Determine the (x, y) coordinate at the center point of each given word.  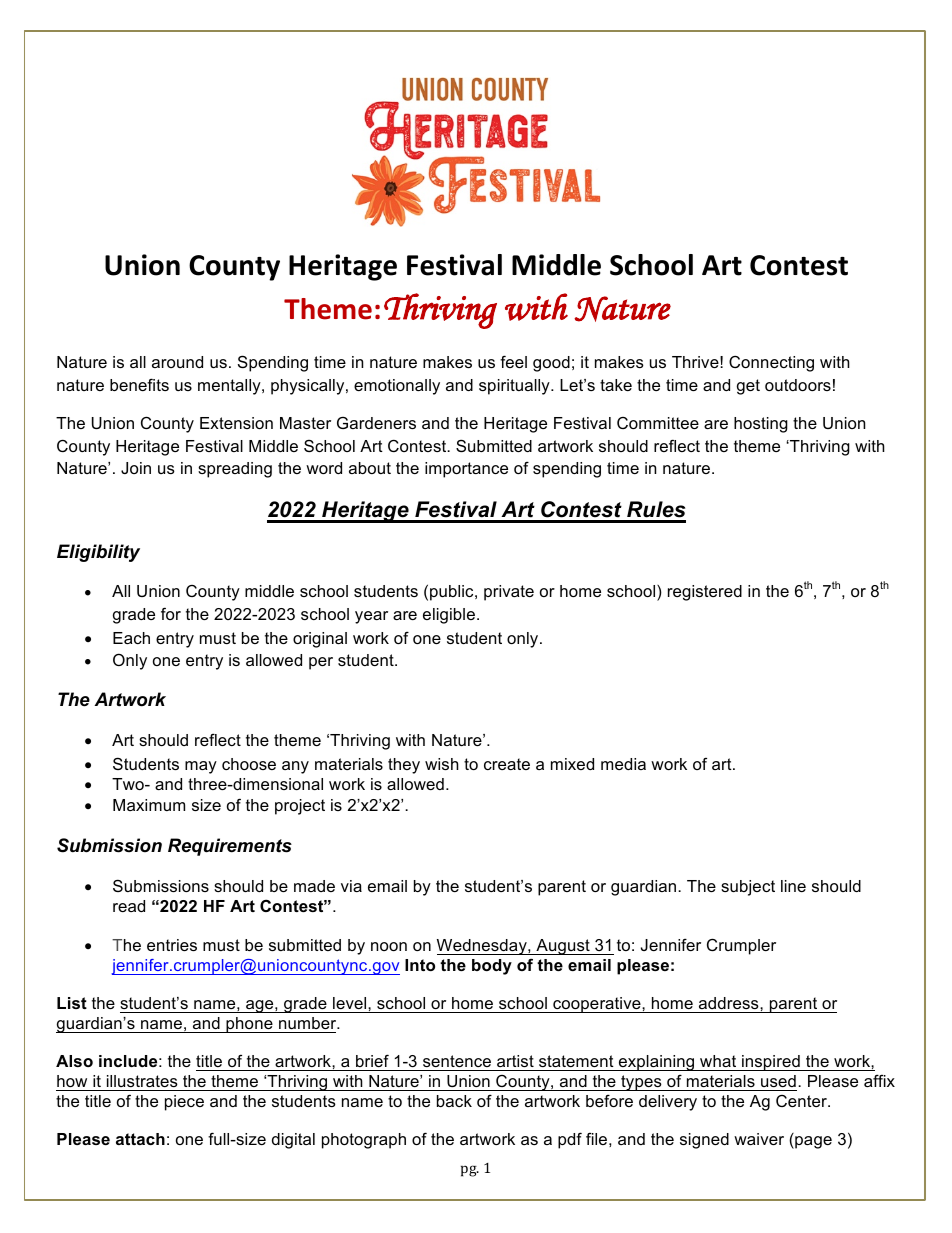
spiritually (515, 387)
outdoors (798, 385)
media (623, 764)
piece (184, 1103)
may (201, 767)
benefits (139, 384)
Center (803, 1101)
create (507, 764)
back (454, 1101)
